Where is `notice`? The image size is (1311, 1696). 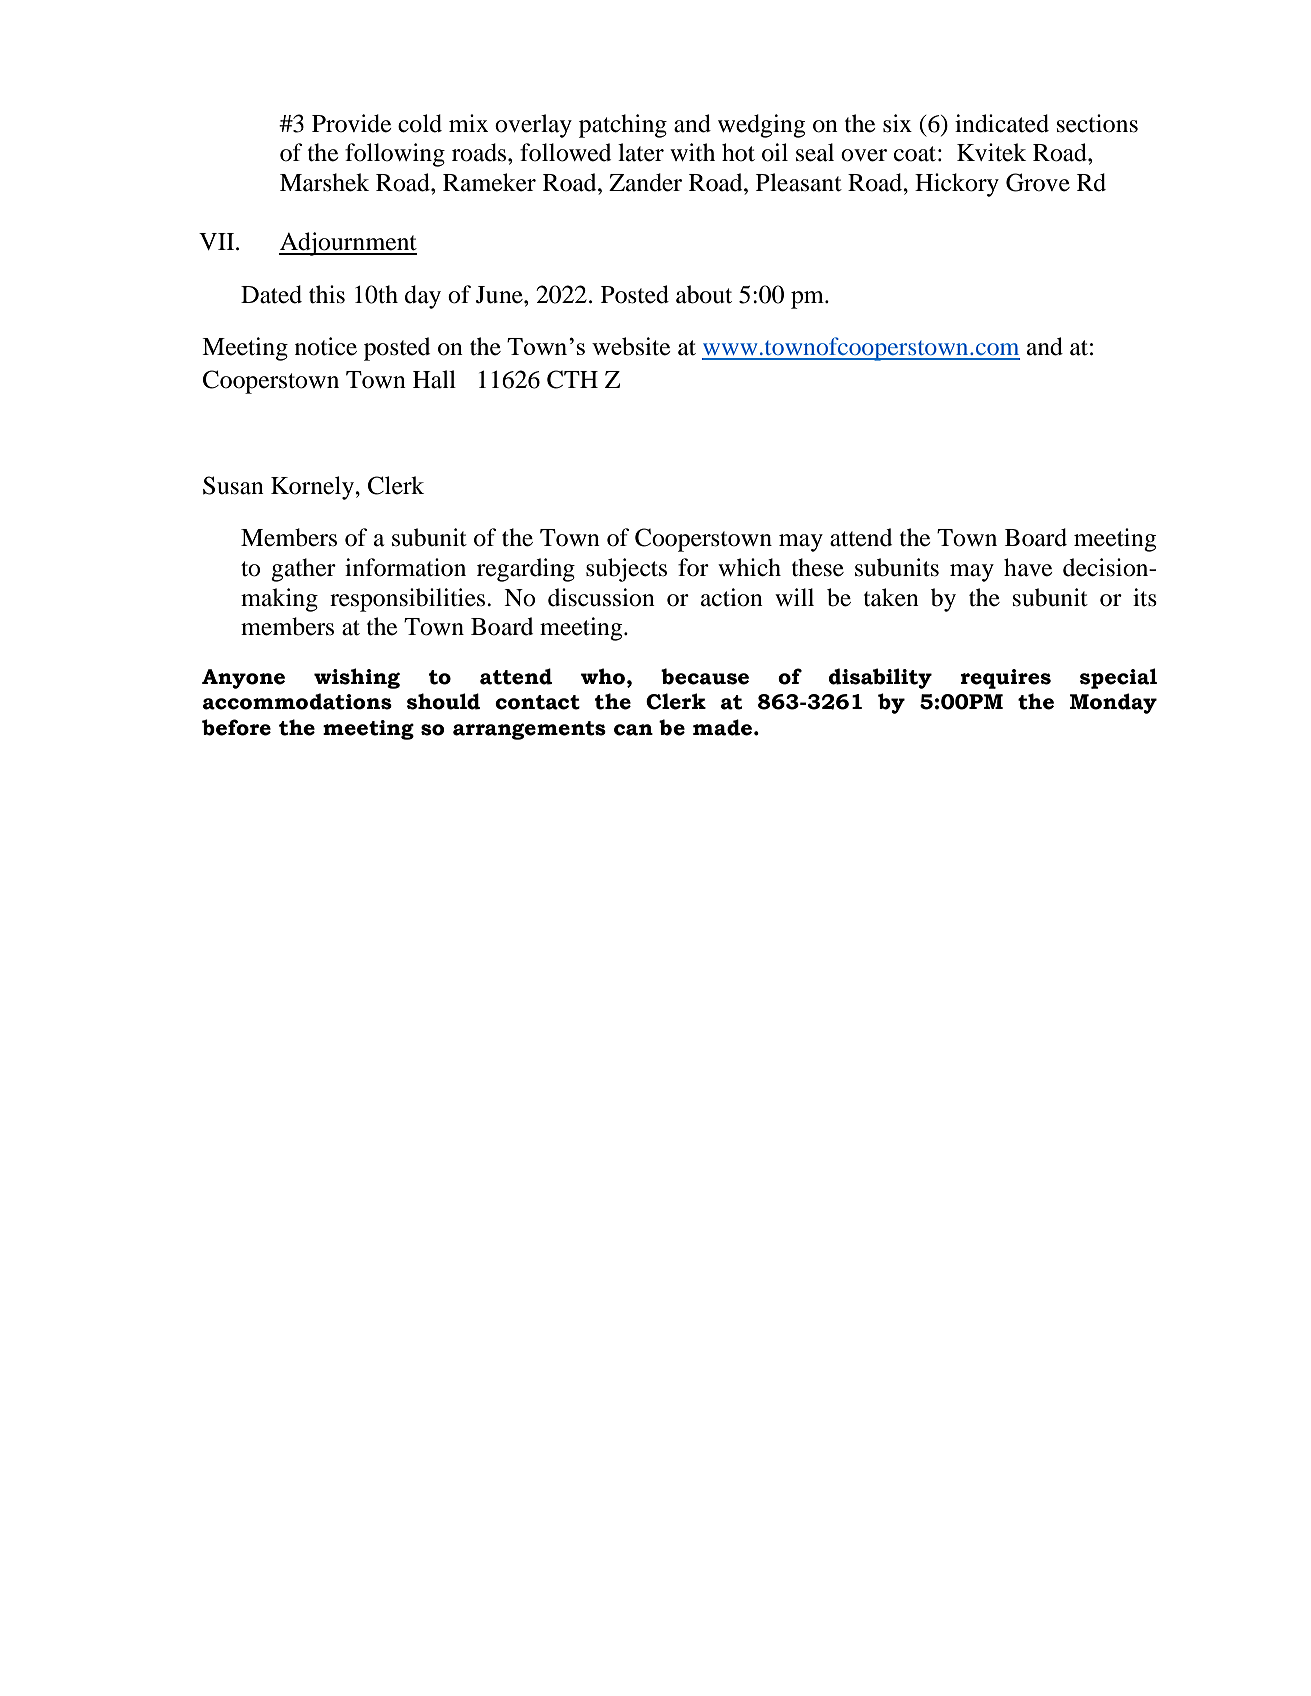
notice is located at coordinates (326, 346).
